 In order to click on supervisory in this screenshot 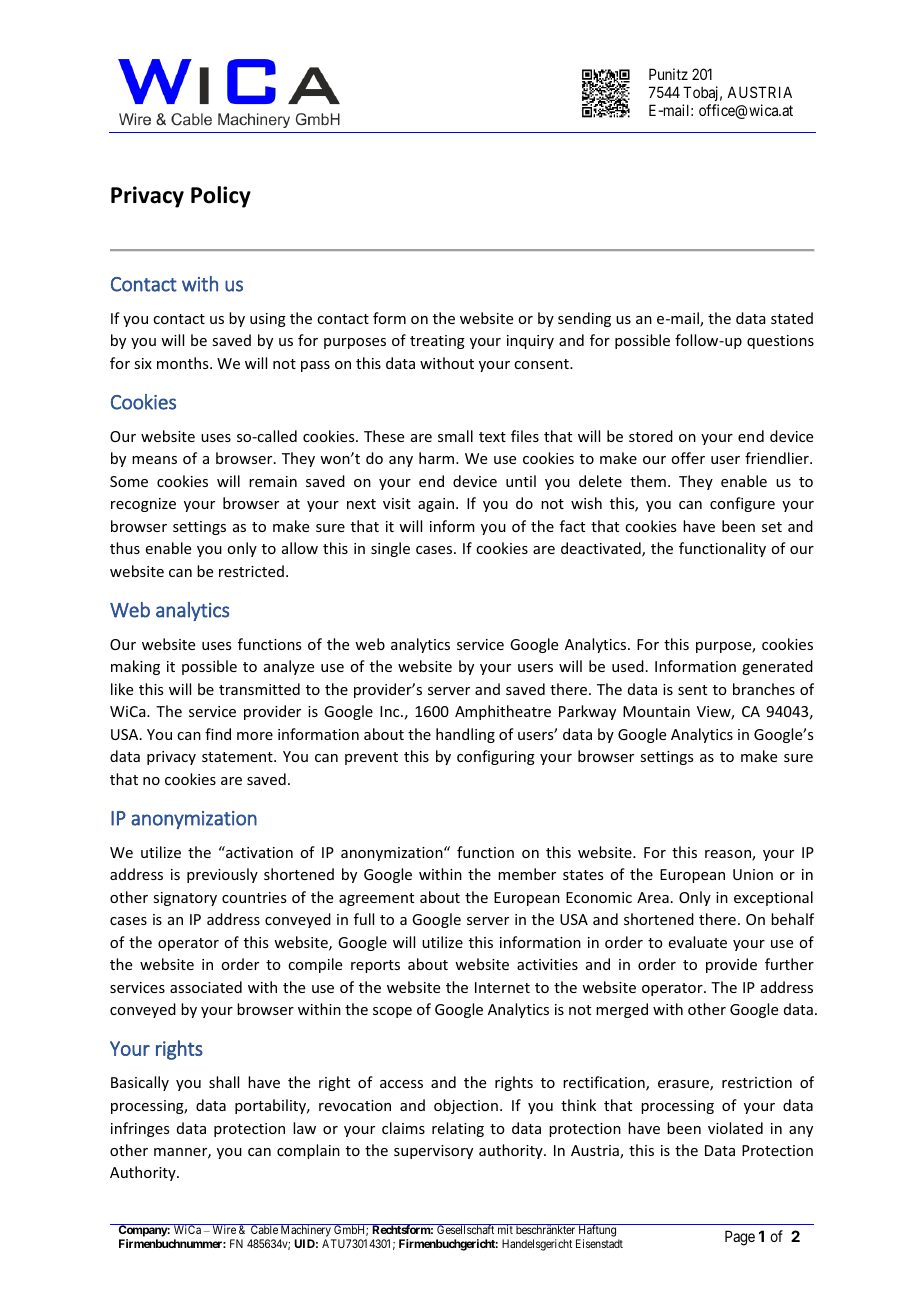, I will do `click(433, 1152)`.
